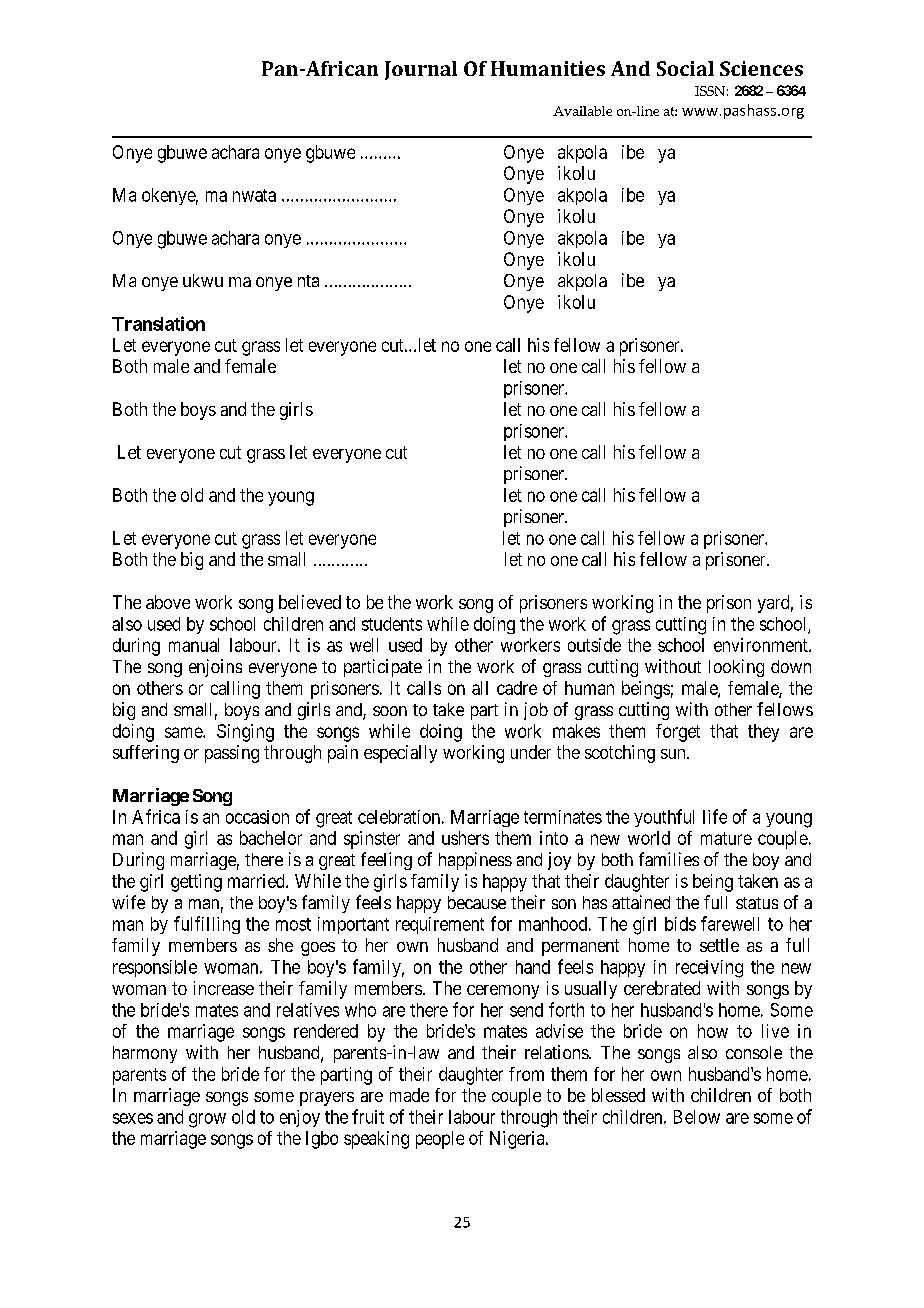 The image size is (924, 1308). I want to click on especially, so click(400, 754).
